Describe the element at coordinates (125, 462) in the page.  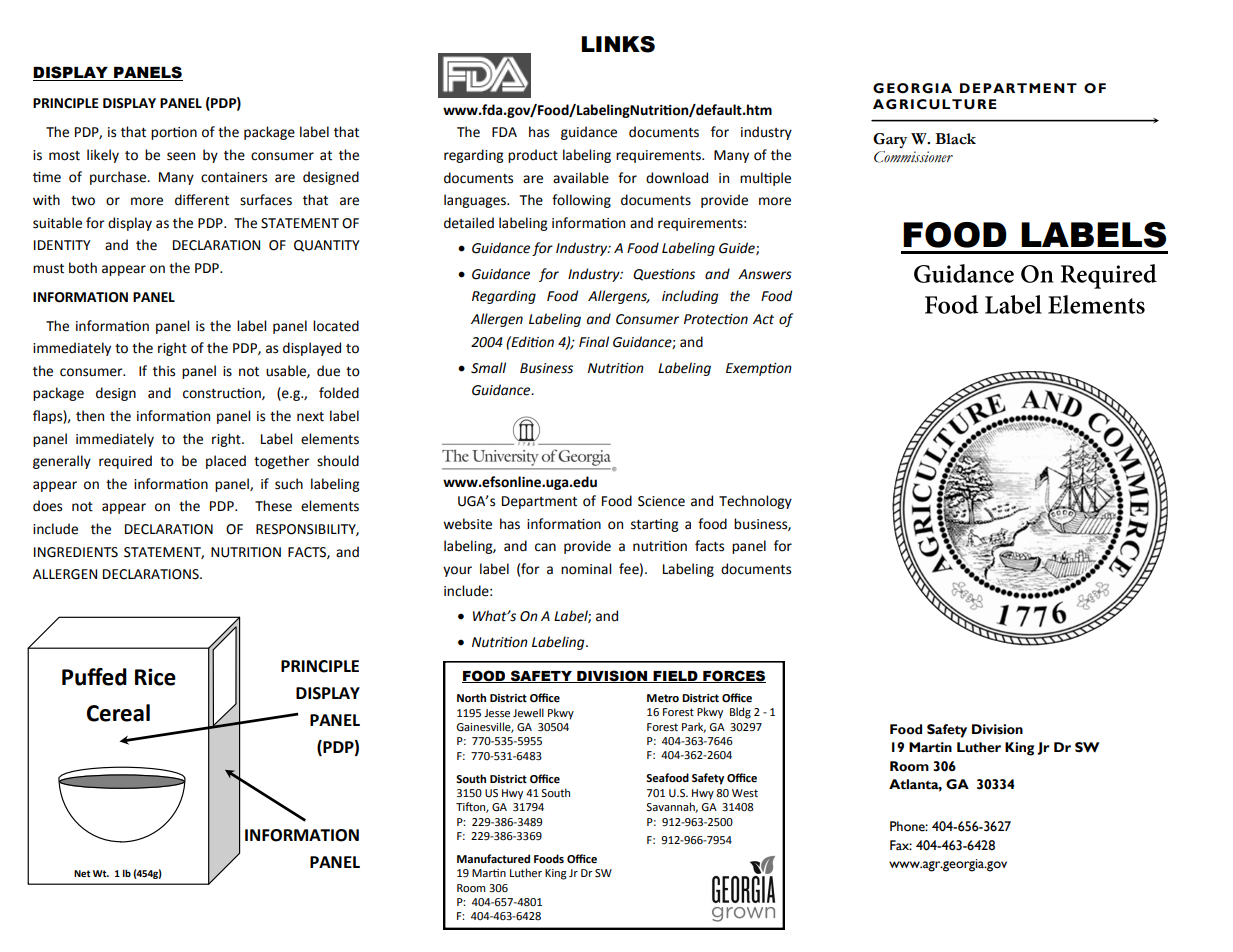
I see `required` at that location.
